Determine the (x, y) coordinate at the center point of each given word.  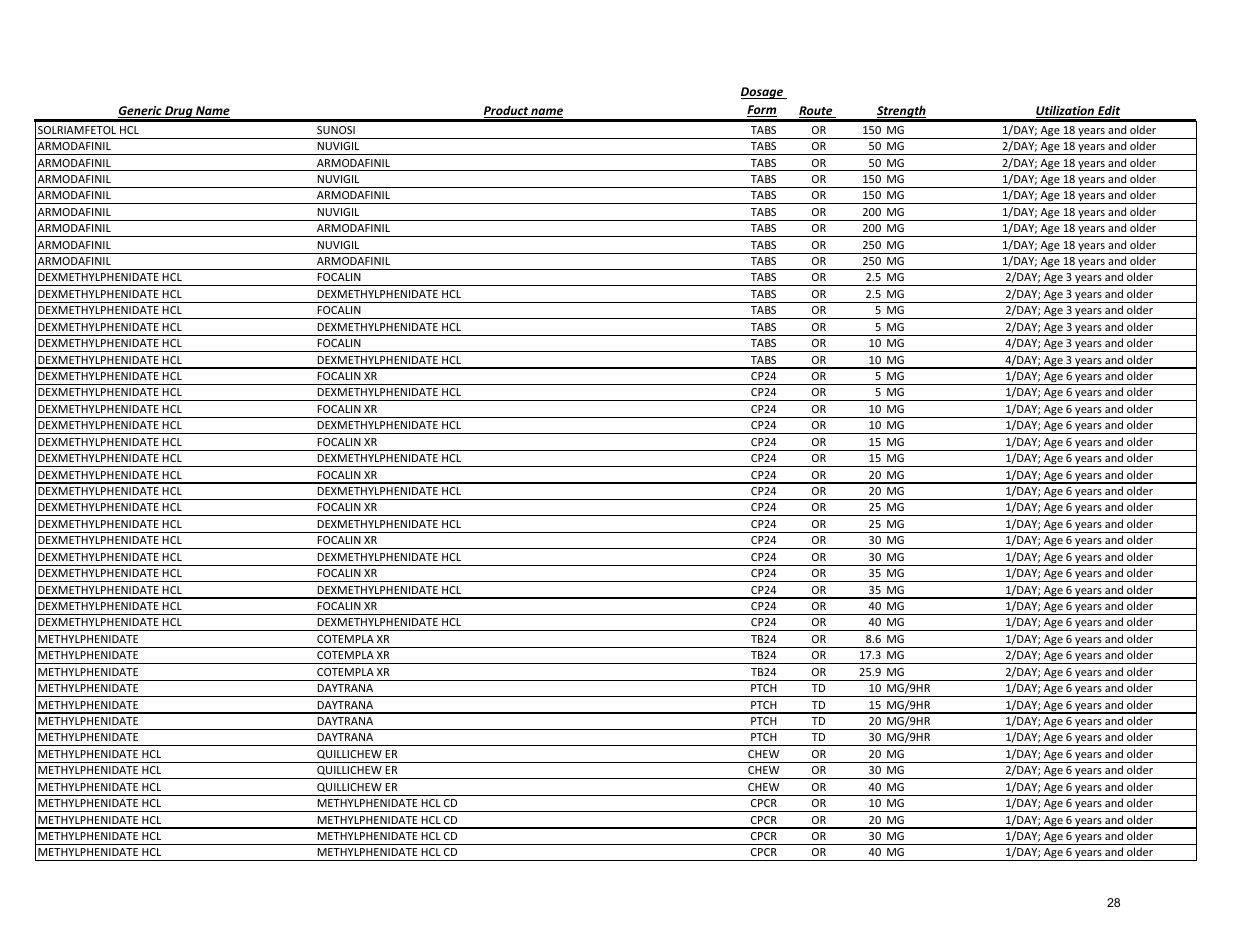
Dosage (763, 93)
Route (817, 112)
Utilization (1066, 111)
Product (507, 111)
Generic (141, 112)
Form (762, 111)
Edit (1108, 111)
